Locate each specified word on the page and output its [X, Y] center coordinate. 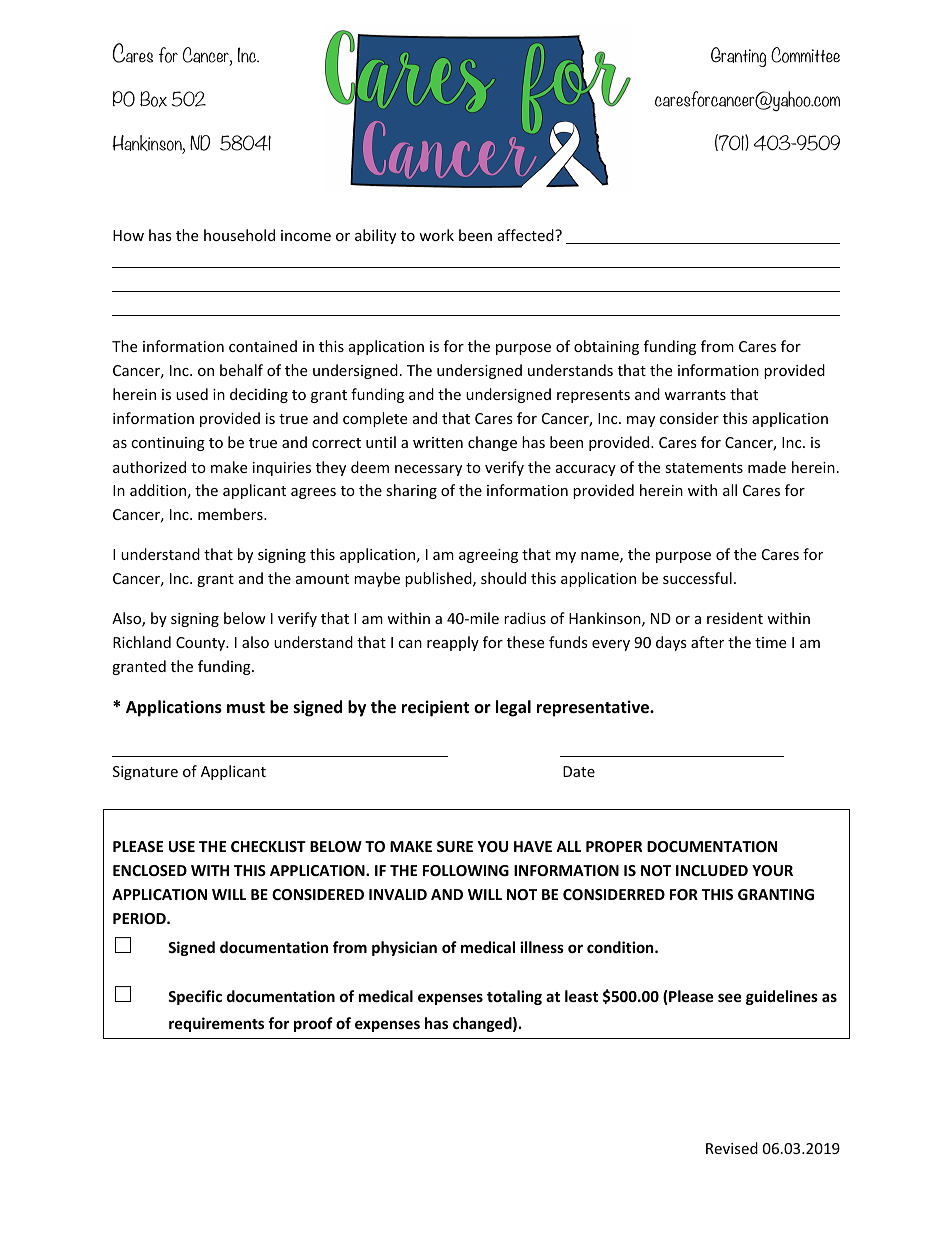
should [503, 578]
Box [153, 99]
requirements [216, 1024]
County [202, 644]
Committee [805, 55]
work [436, 235]
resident [735, 618]
